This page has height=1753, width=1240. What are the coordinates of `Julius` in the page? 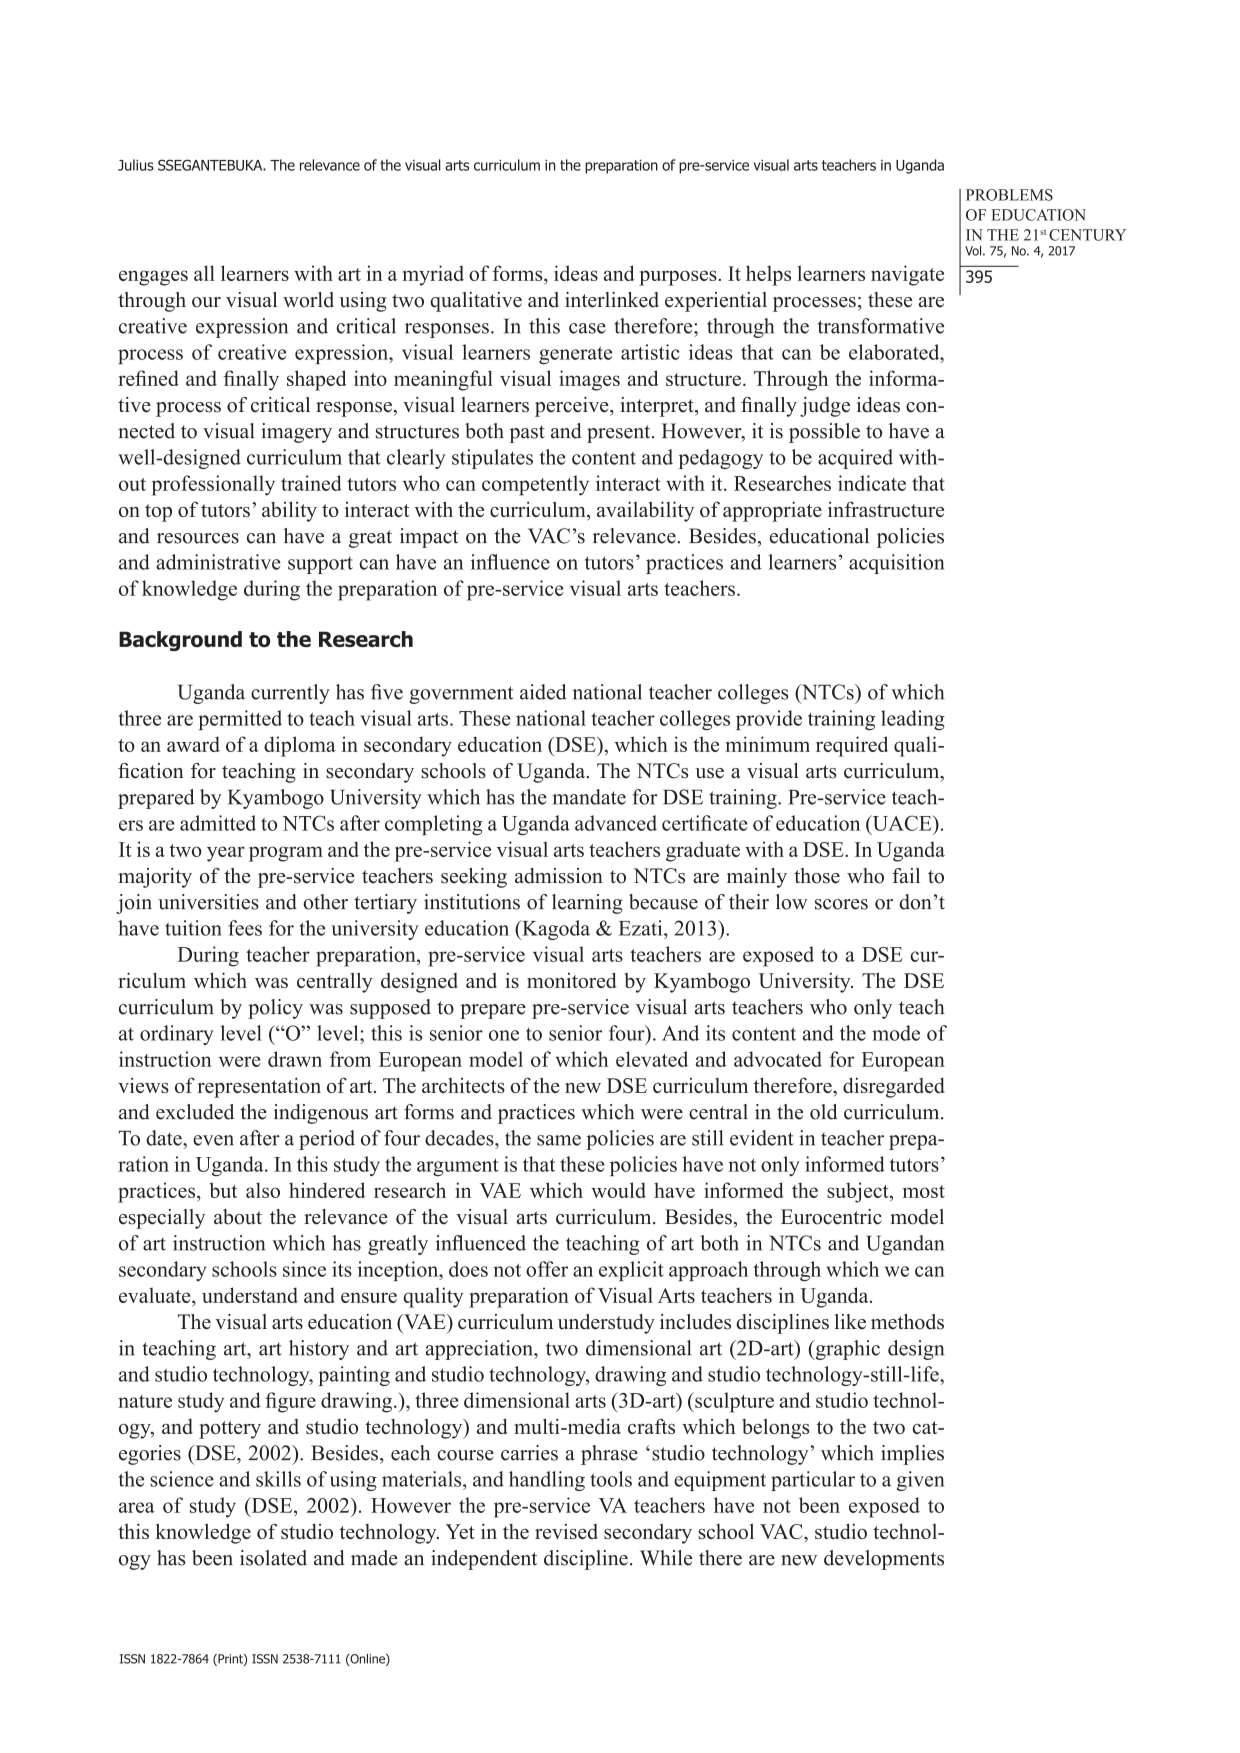 It's located at (136, 165).
